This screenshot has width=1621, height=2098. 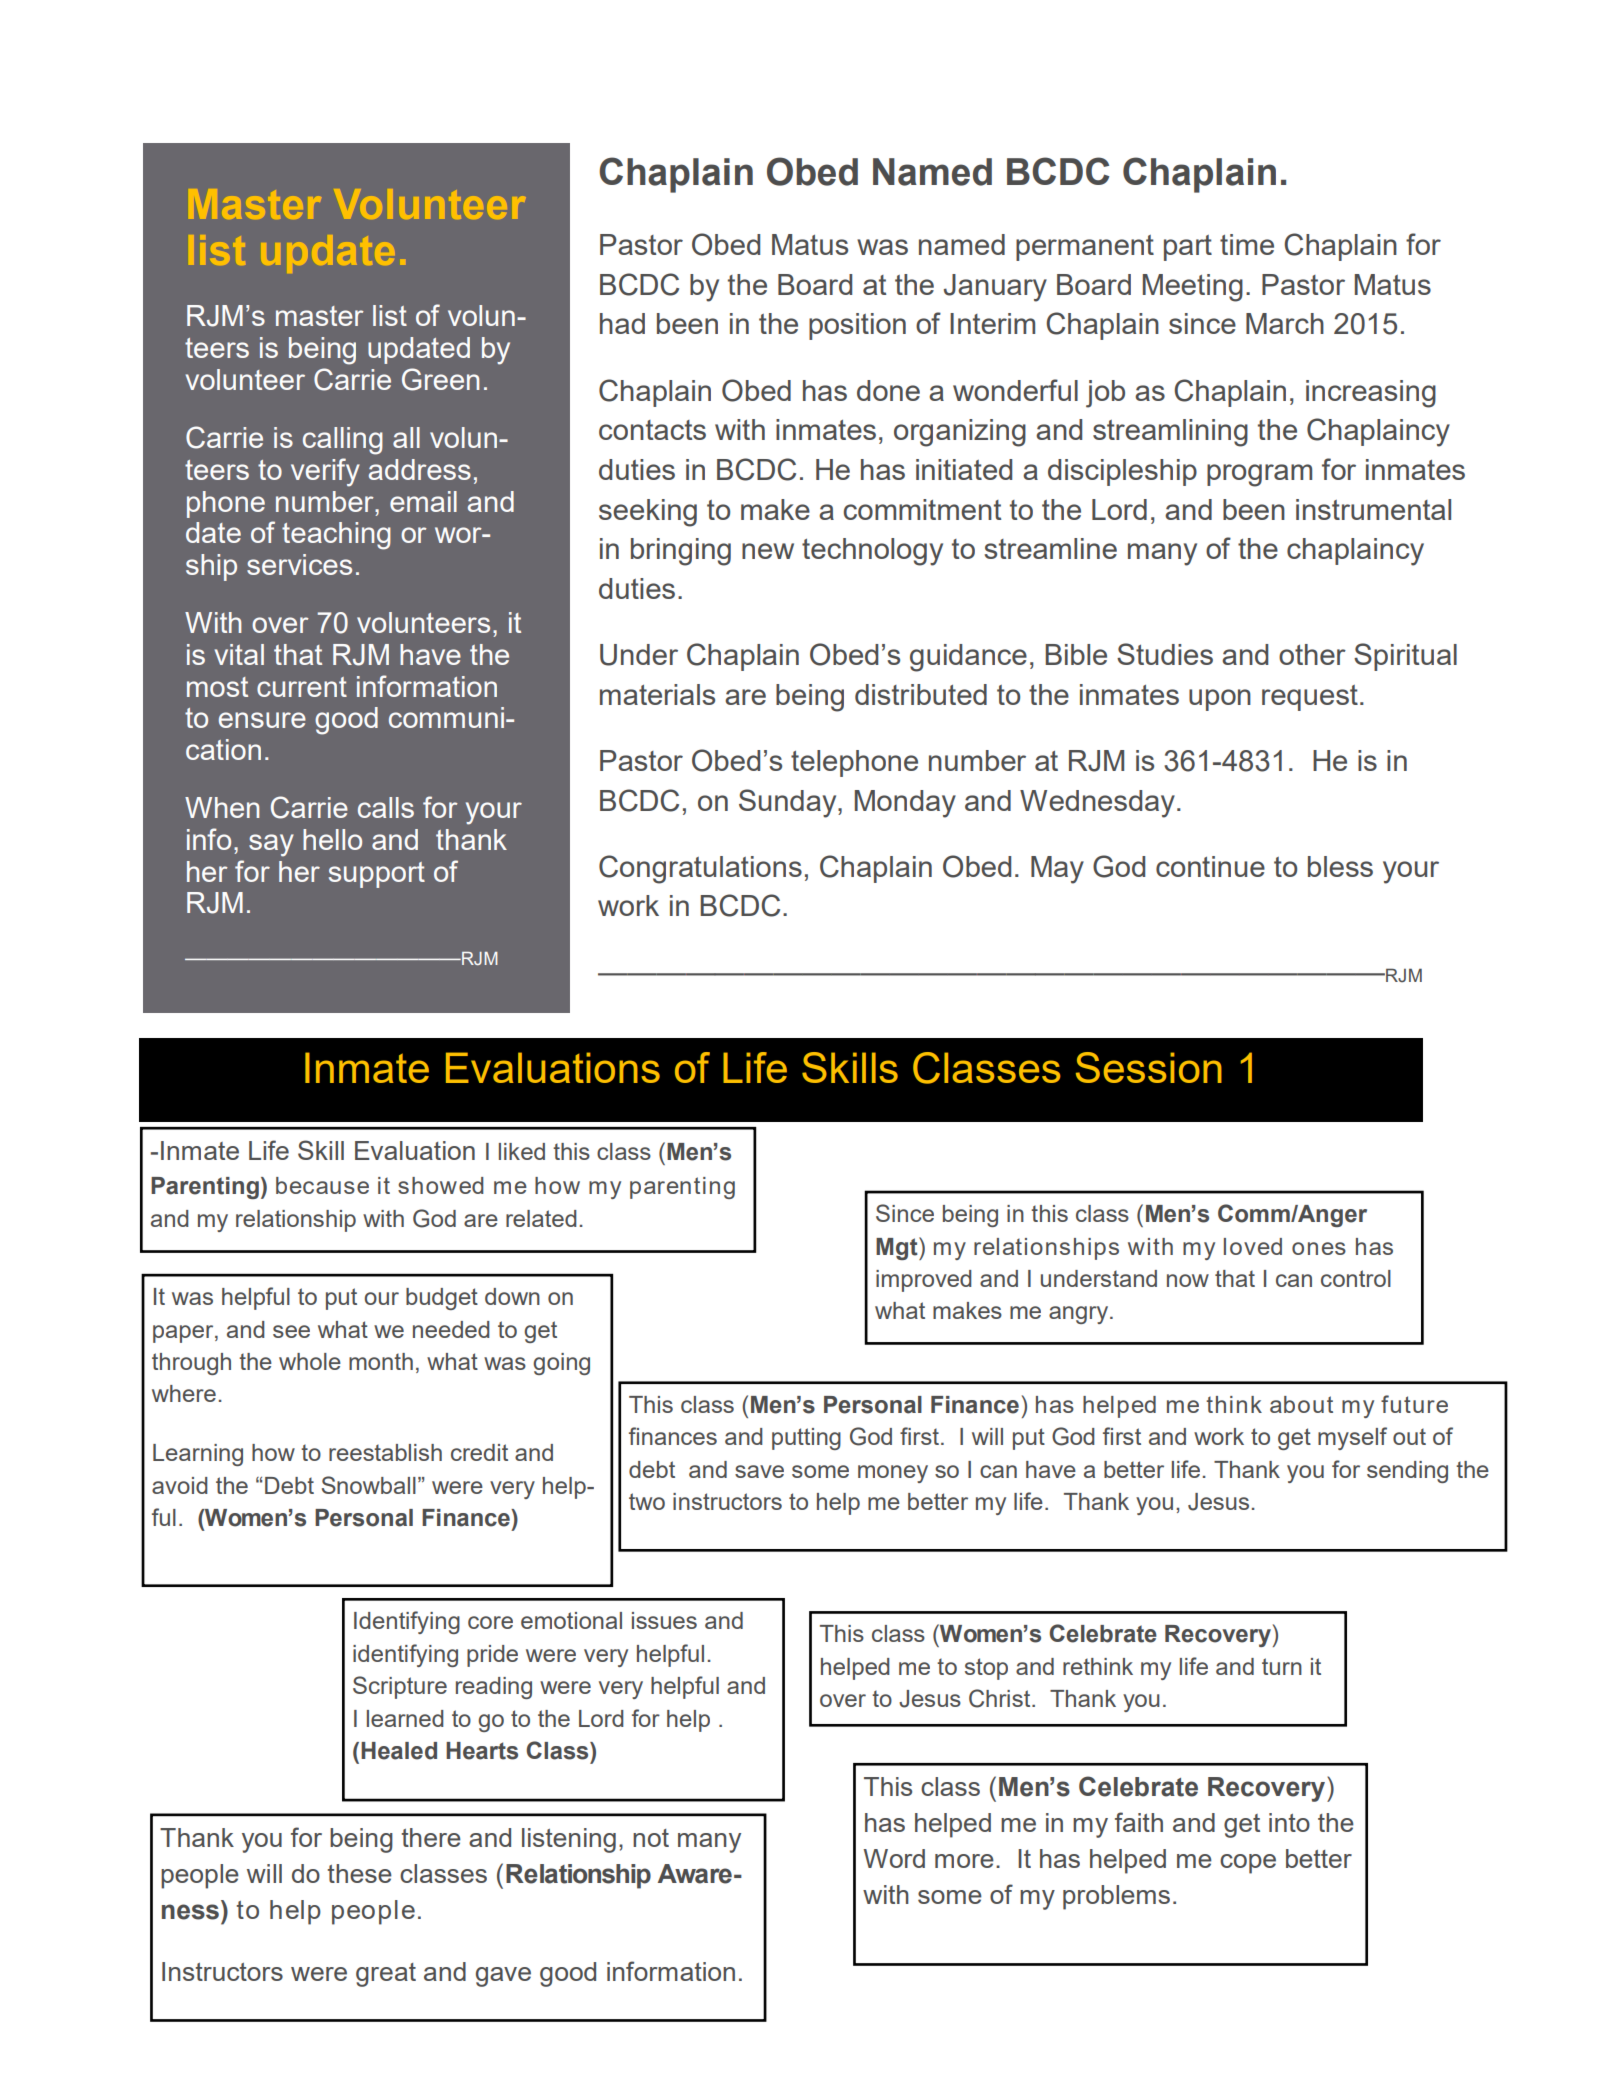 I want to click on March, so click(x=1285, y=323).
